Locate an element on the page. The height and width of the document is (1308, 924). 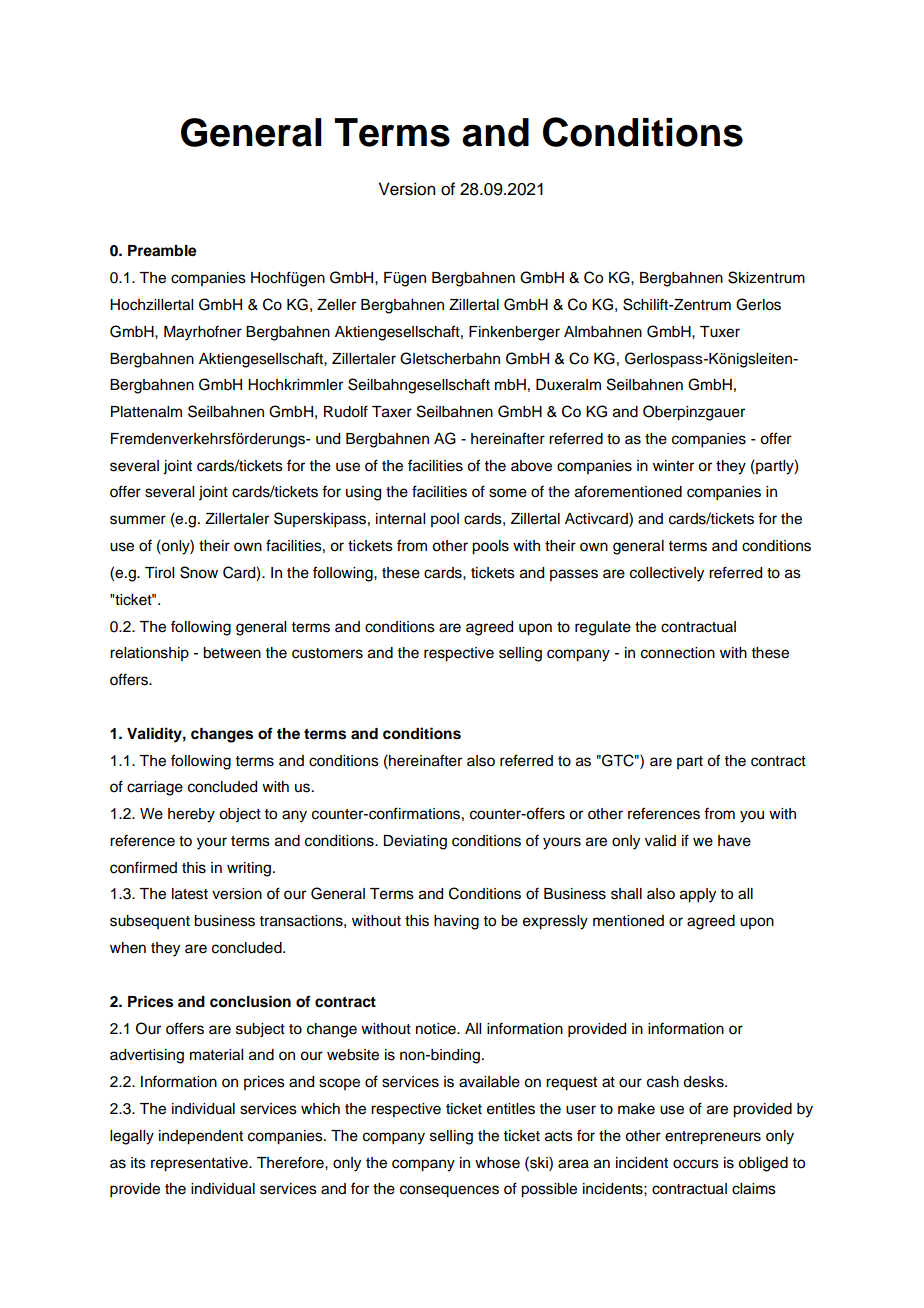
apply is located at coordinates (698, 895).
